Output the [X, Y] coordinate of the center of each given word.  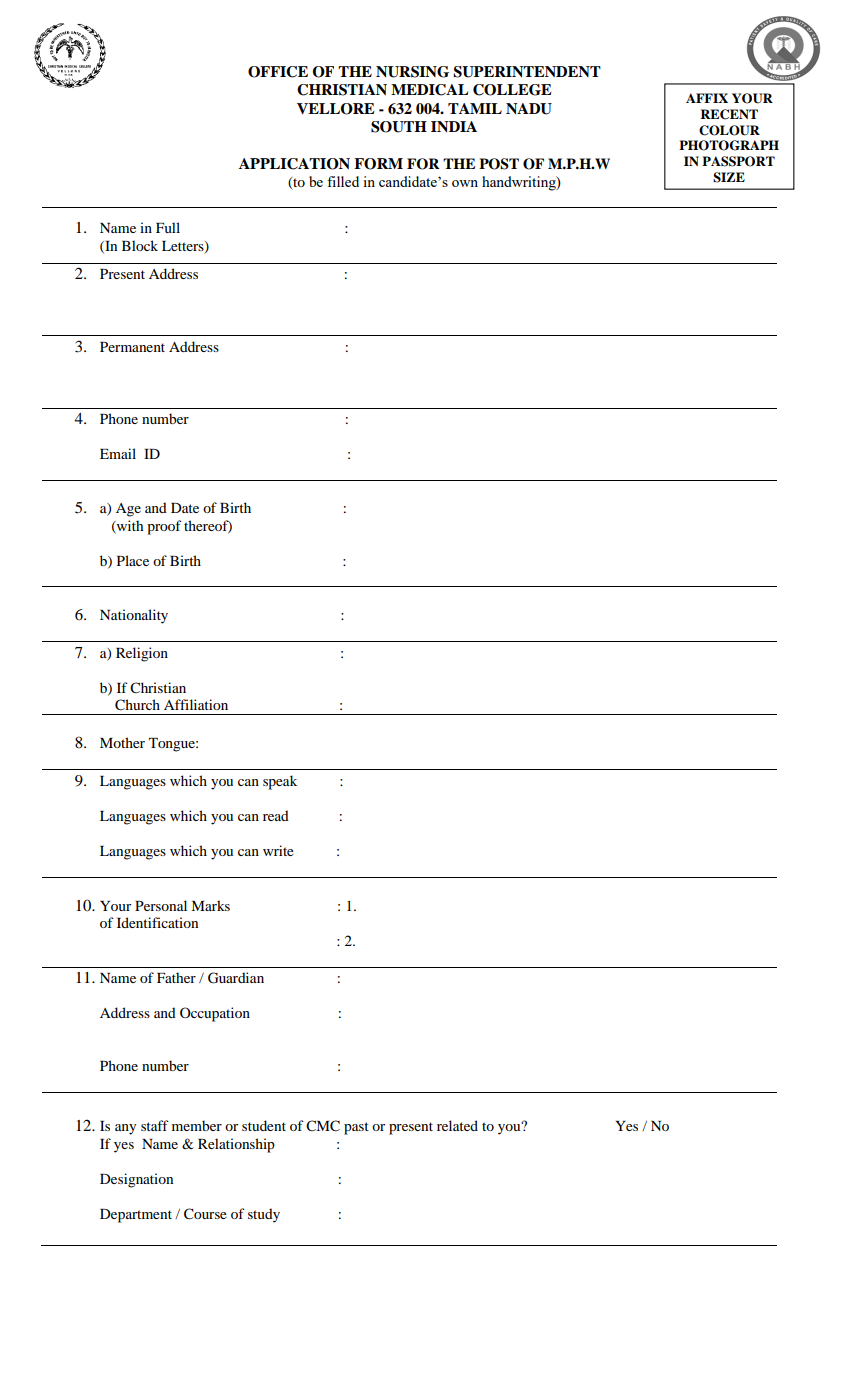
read [276, 815]
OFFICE [278, 72]
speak [280, 782]
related [457, 1125]
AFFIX [707, 98]
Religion [142, 654]
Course [205, 1214]
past [356, 1128]
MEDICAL [429, 90]
